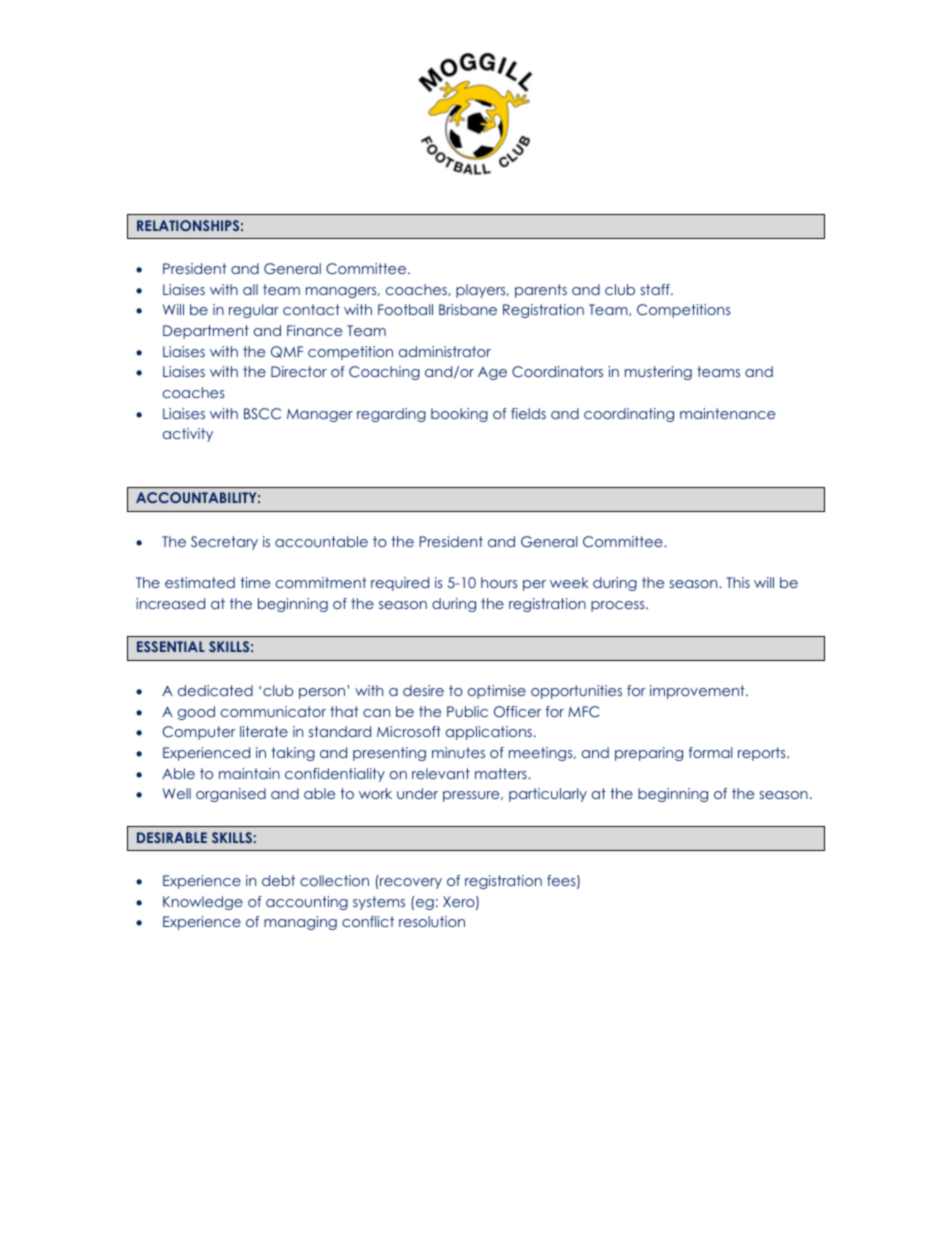  I want to click on hours, so click(499, 582).
